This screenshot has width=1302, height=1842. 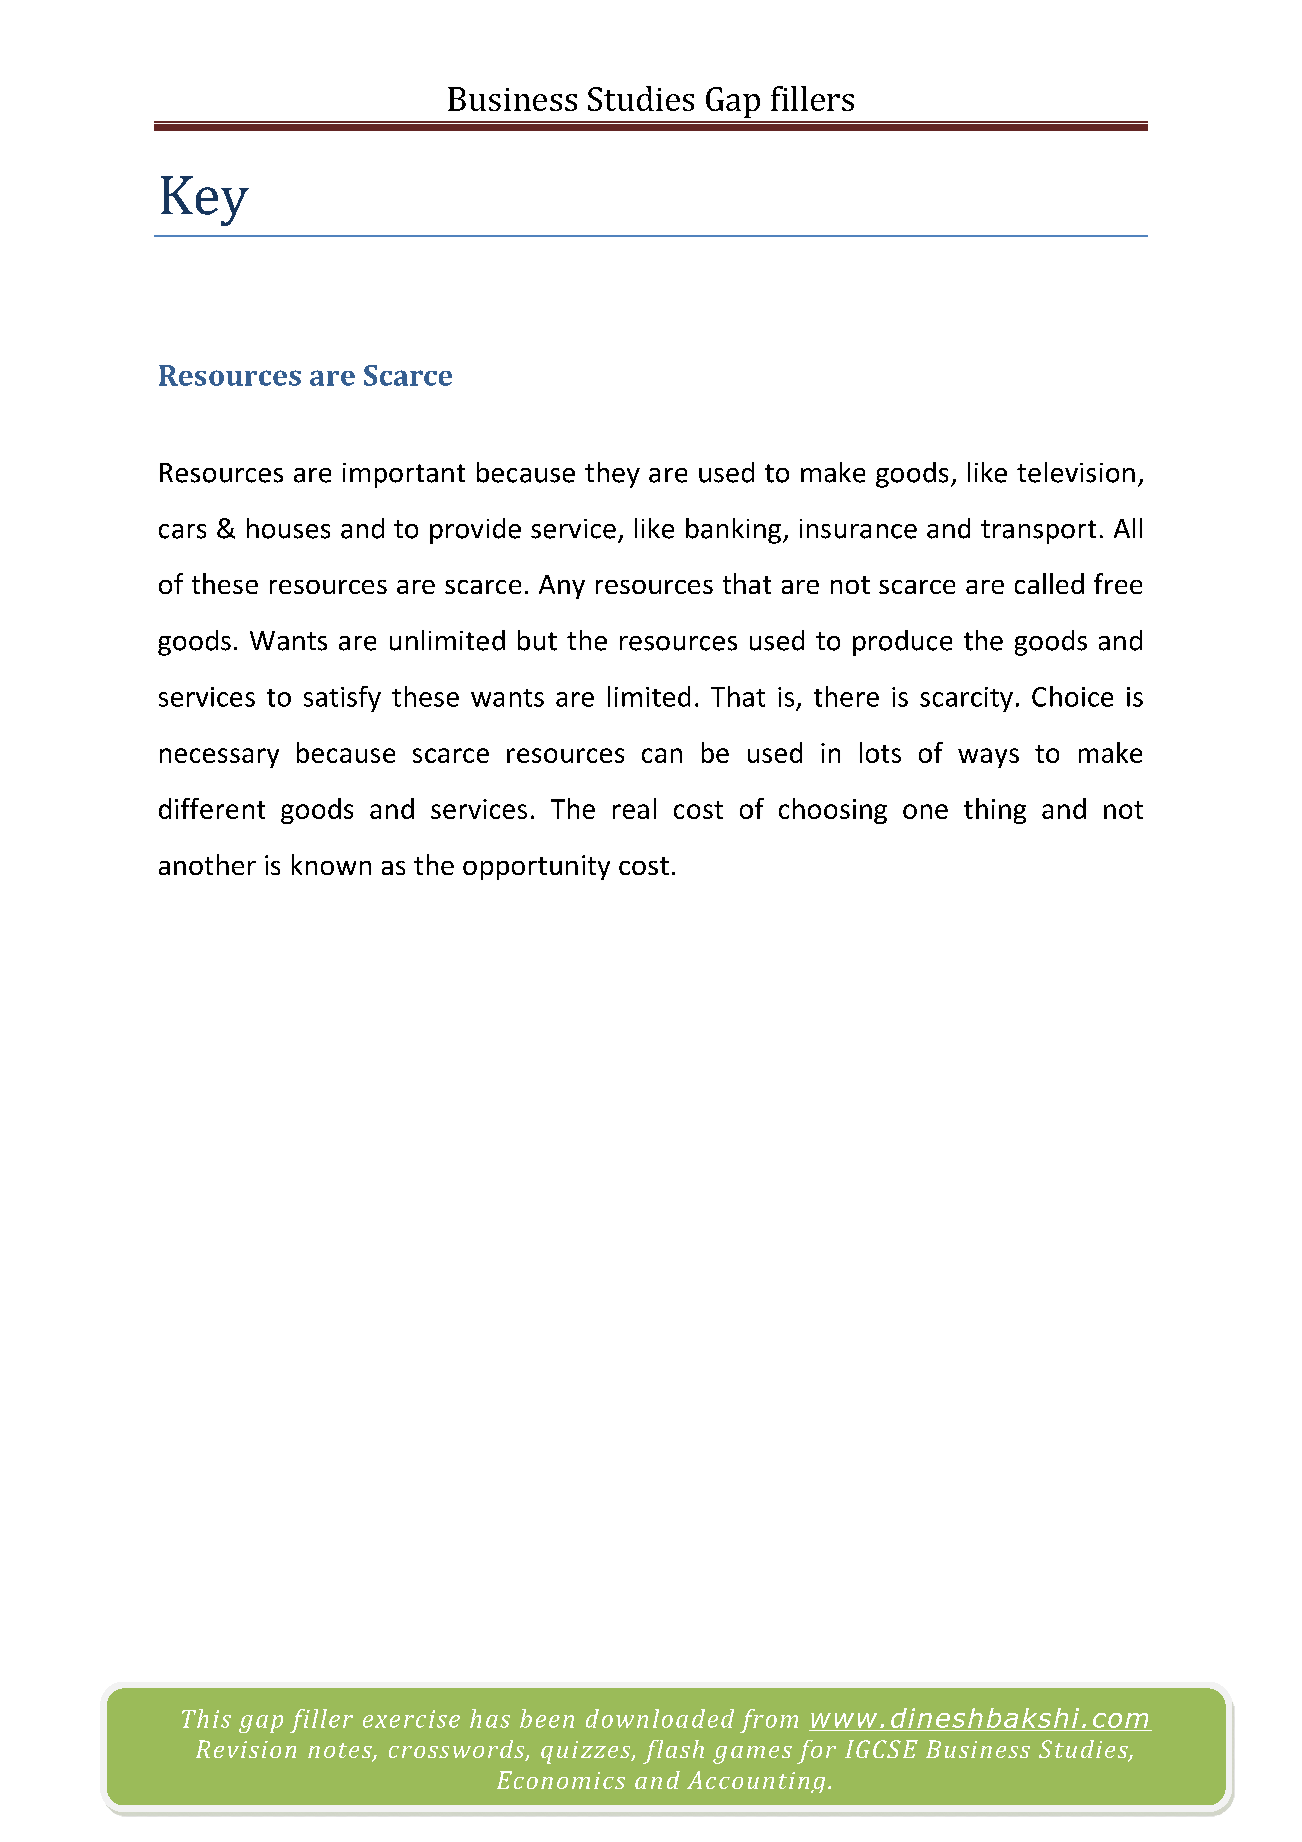 I want to click on downloaded, so click(x=660, y=1718).
